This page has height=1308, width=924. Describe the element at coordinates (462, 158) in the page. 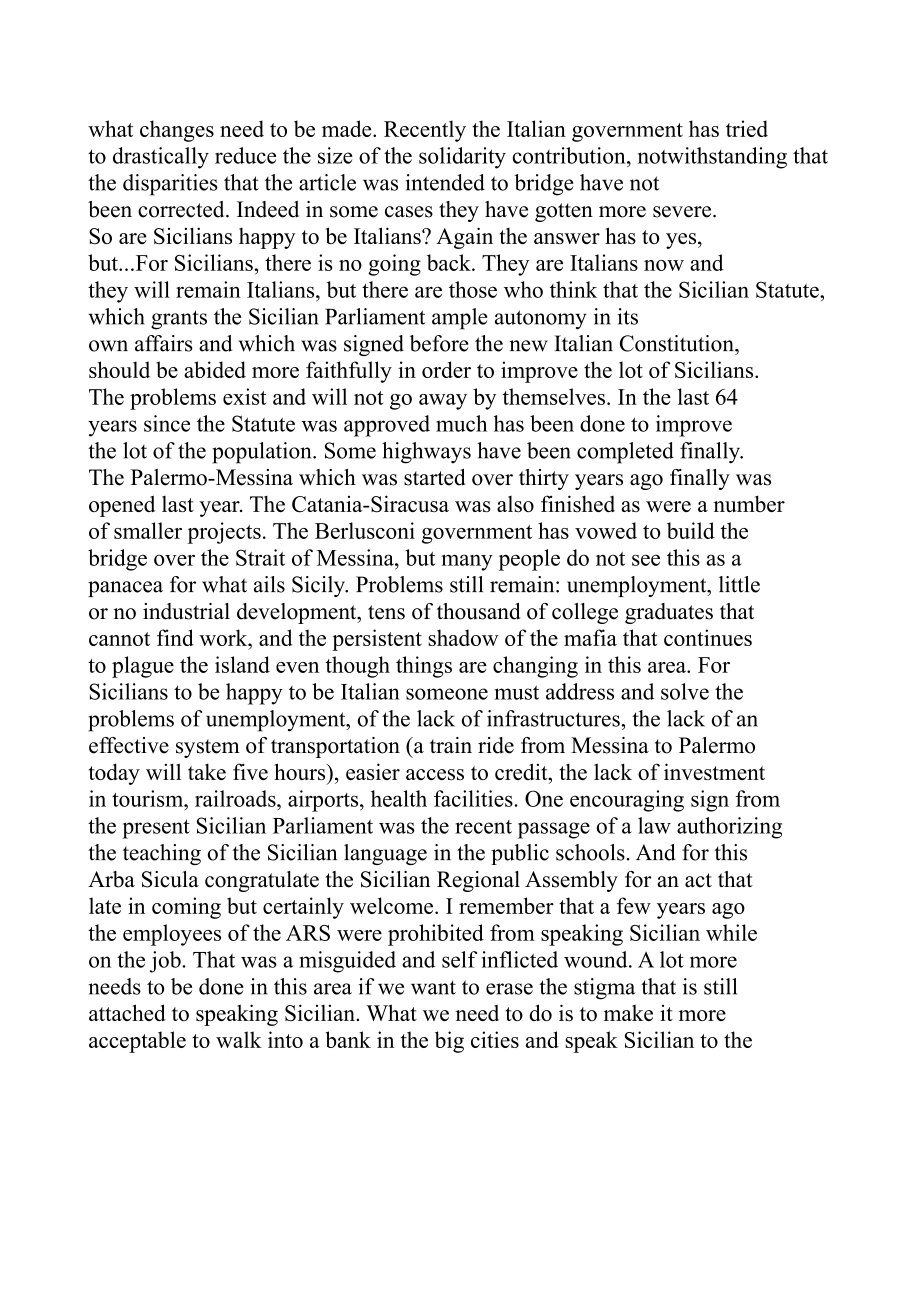

I see `solidarity` at that location.
